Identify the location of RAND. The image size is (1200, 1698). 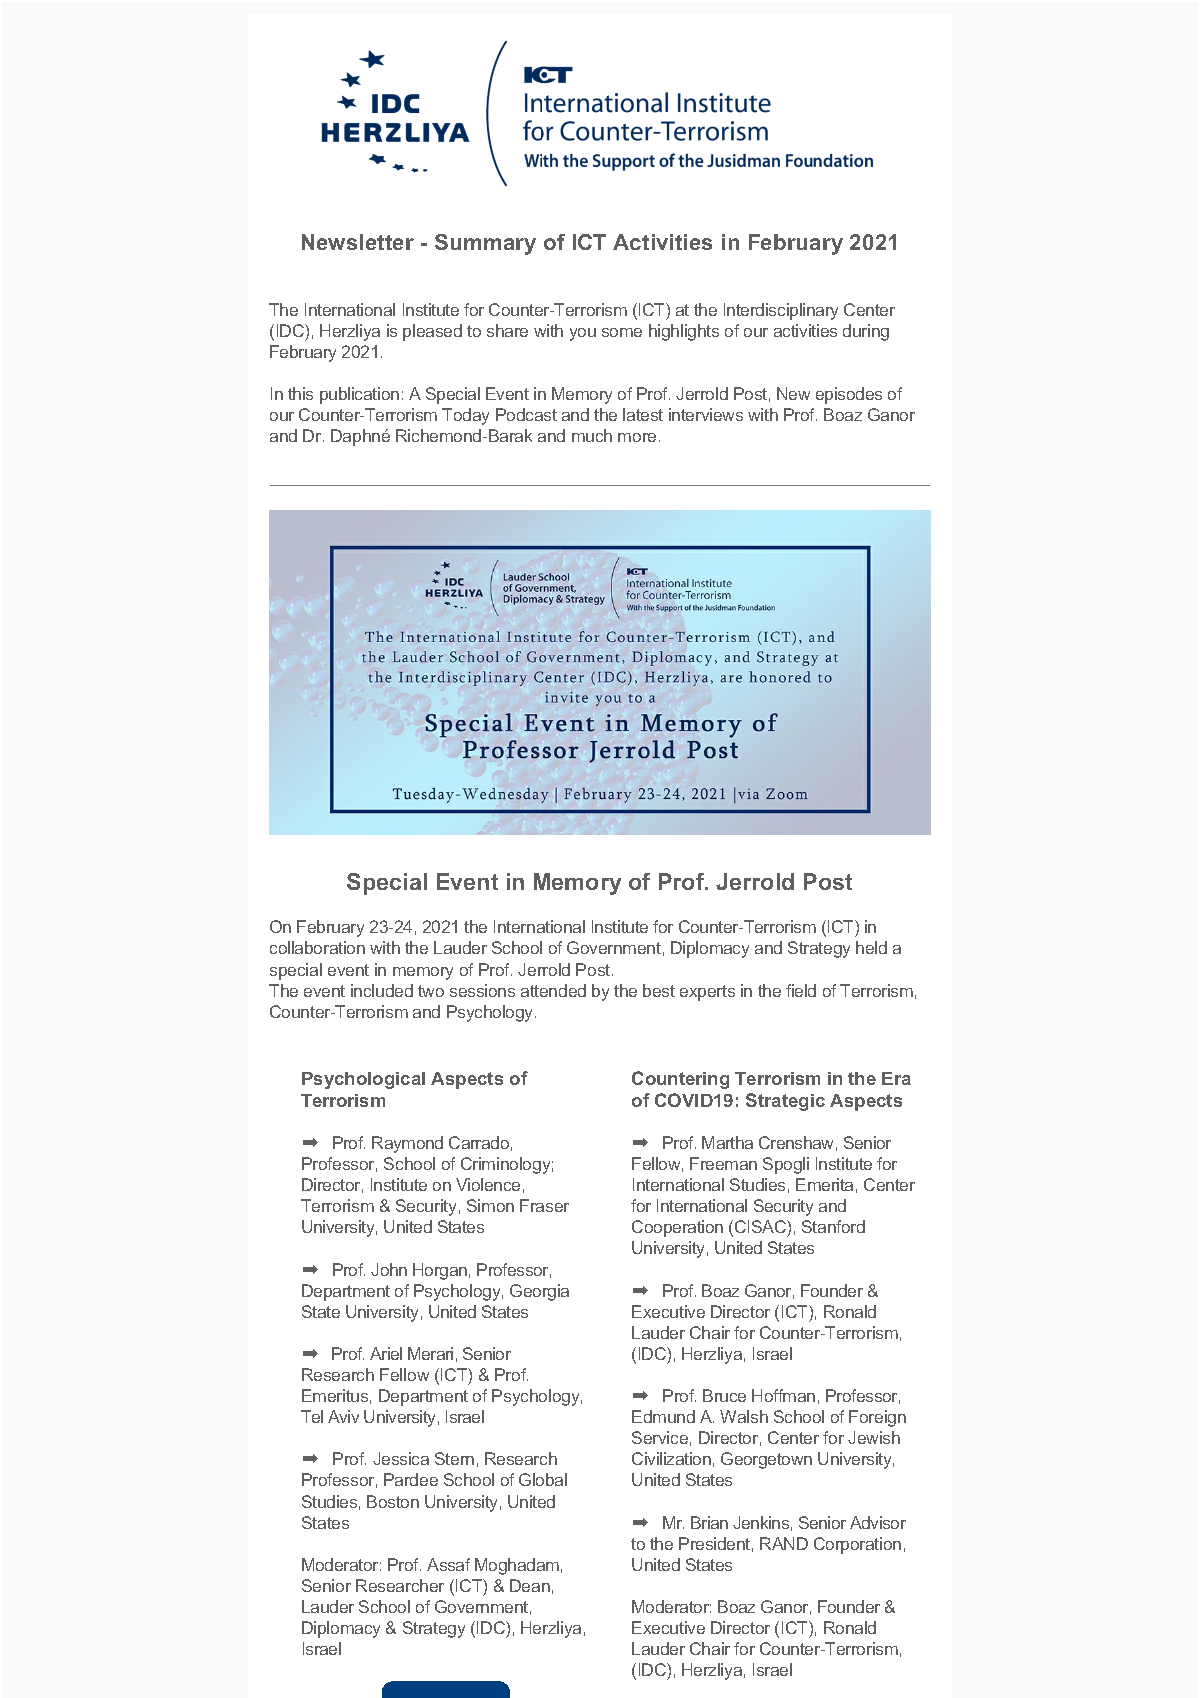
(784, 1543).
